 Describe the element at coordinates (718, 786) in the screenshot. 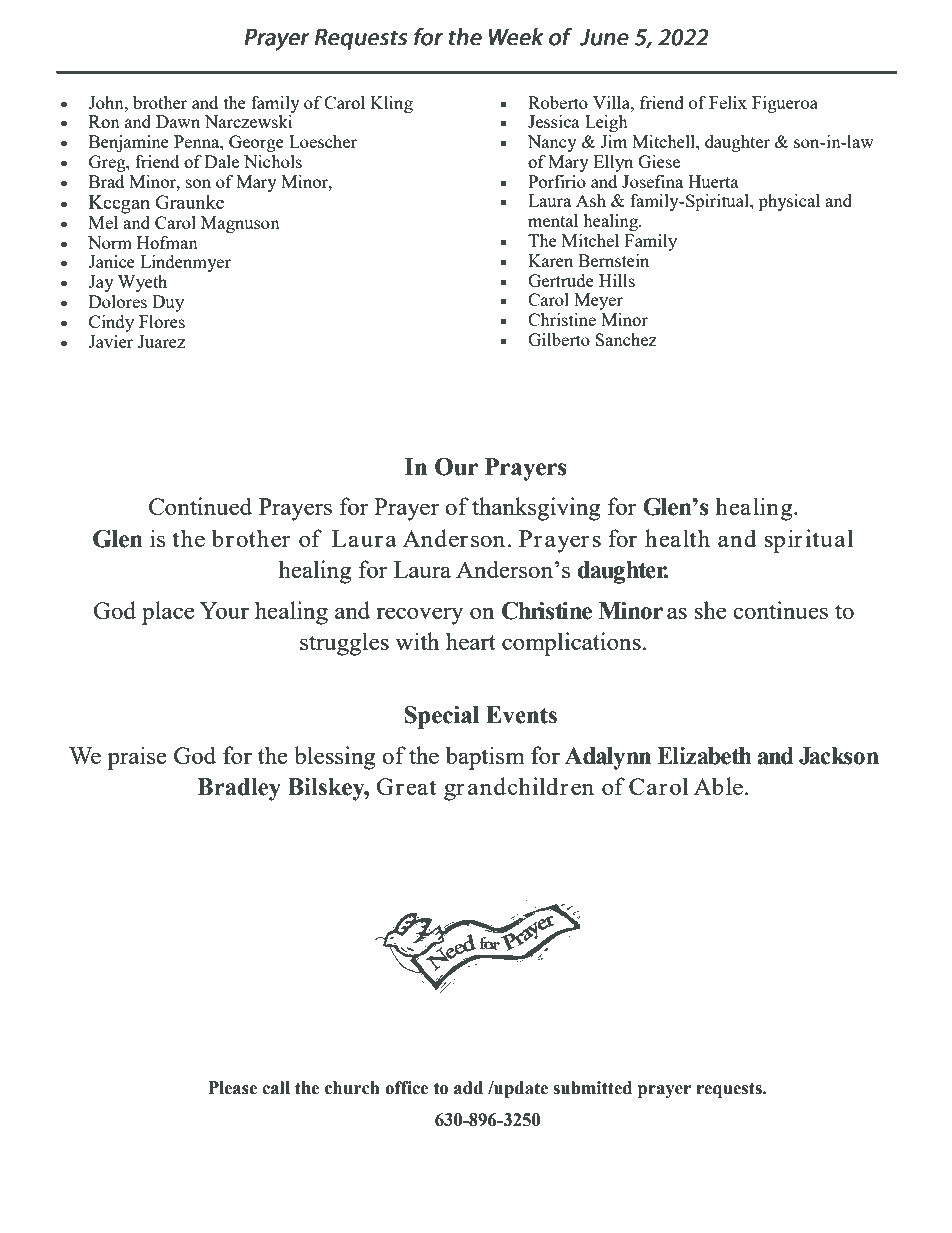

I see `Able` at that location.
